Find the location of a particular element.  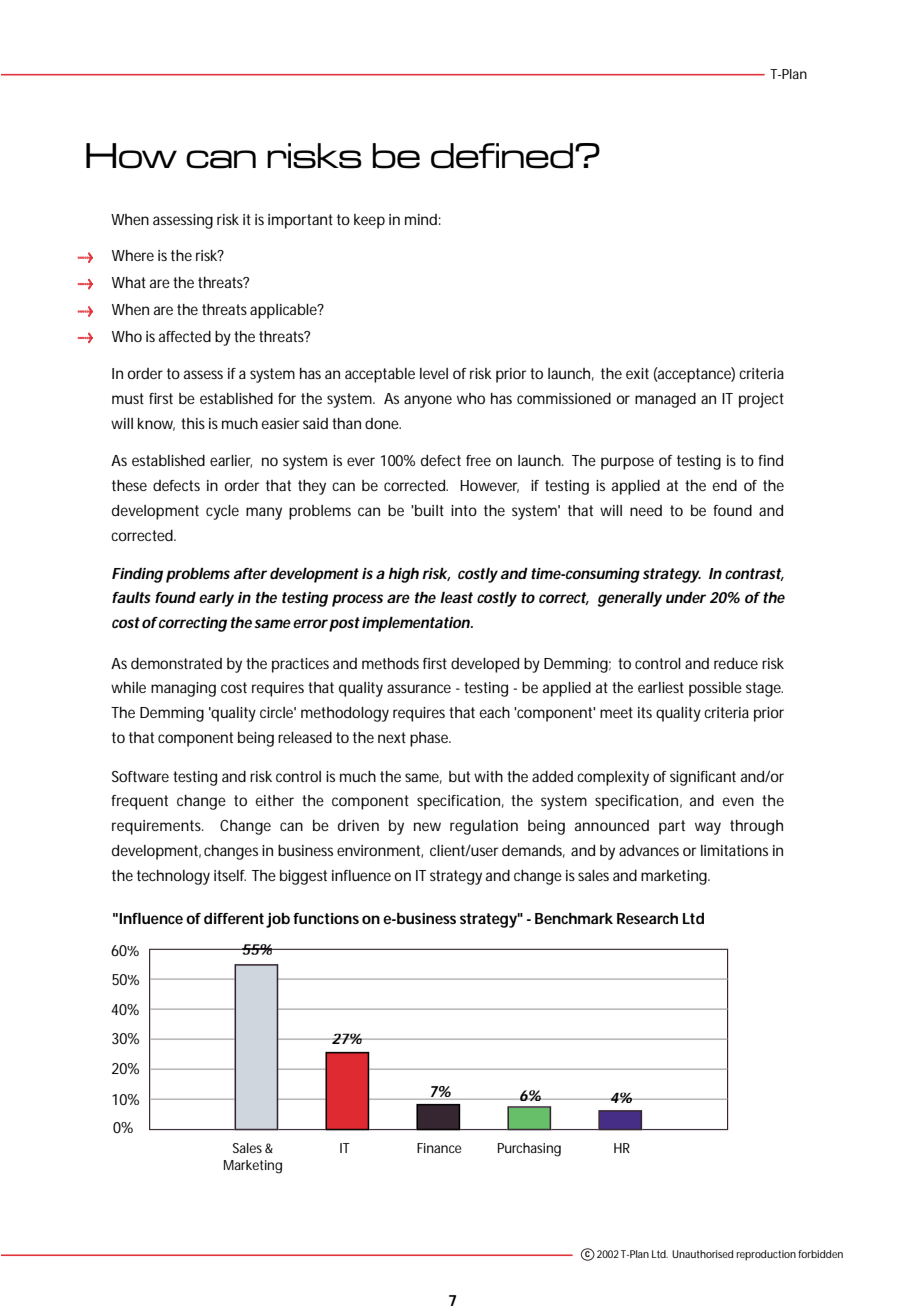

Purchasing is located at coordinates (529, 1150).
